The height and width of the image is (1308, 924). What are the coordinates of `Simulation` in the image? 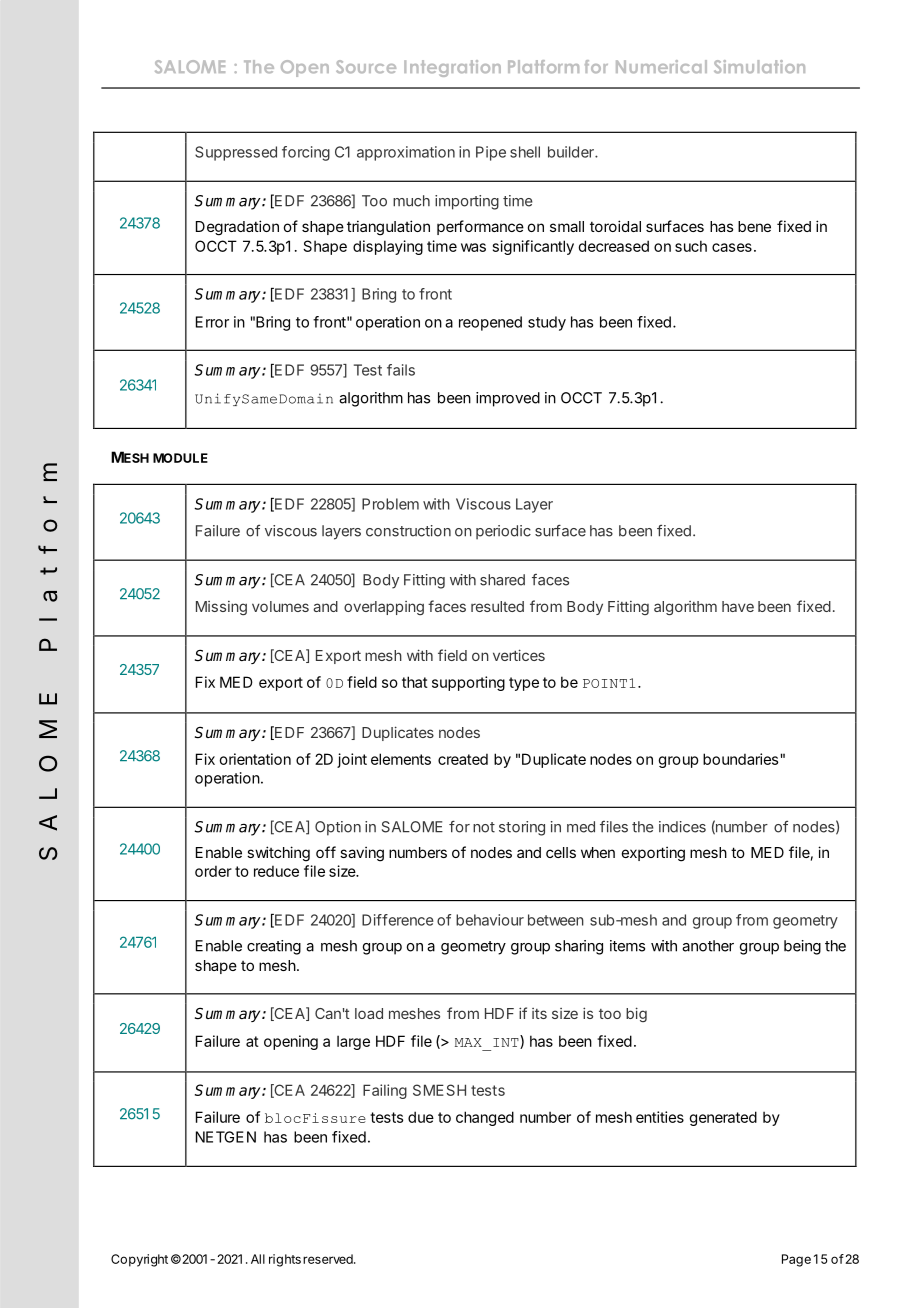 It's located at (759, 67).
